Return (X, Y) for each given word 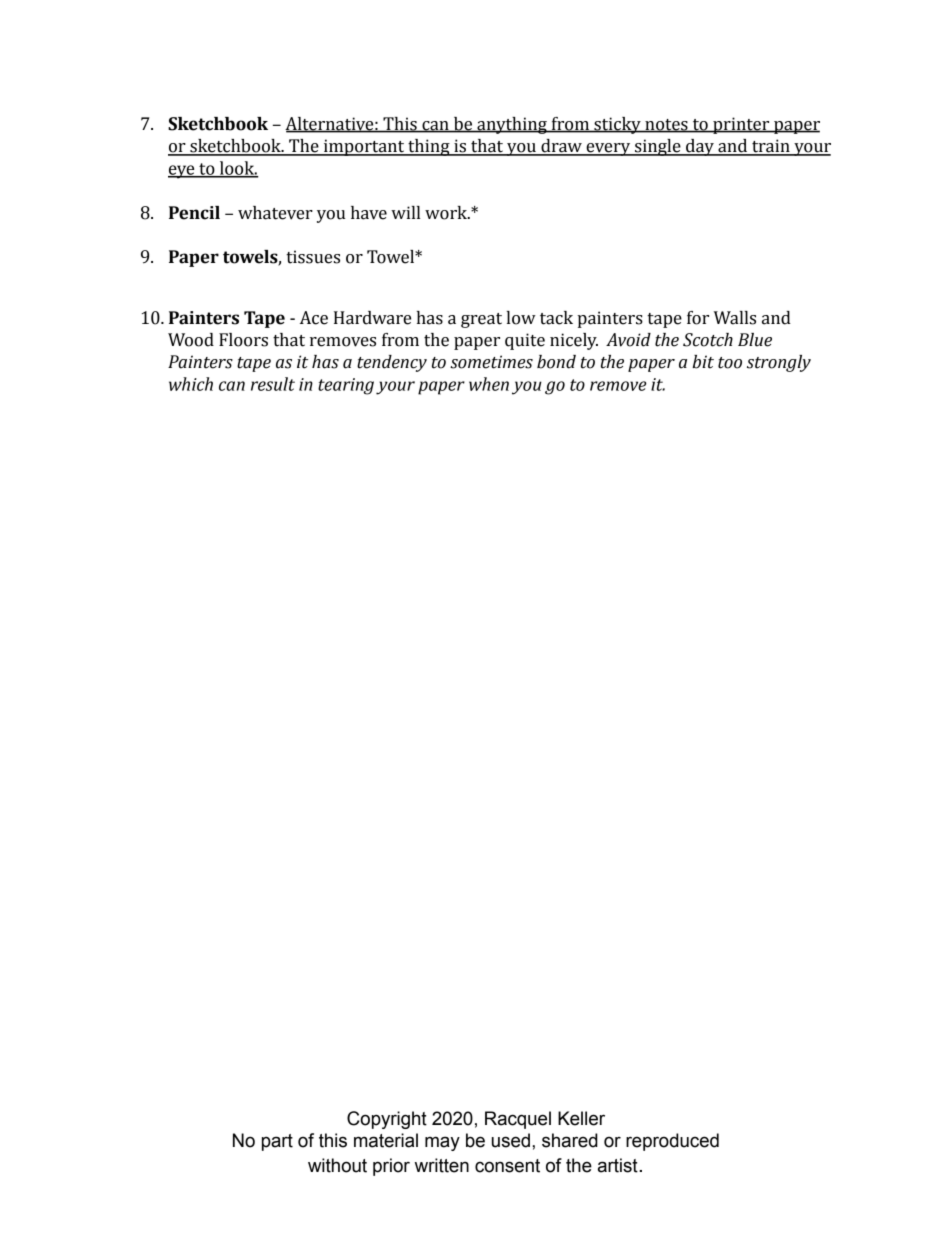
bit (703, 362)
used (511, 1140)
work (447, 213)
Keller (581, 1118)
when (489, 384)
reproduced (672, 1142)
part (277, 1142)
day (700, 147)
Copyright (387, 1120)
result (273, 384)
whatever (275, 213)
